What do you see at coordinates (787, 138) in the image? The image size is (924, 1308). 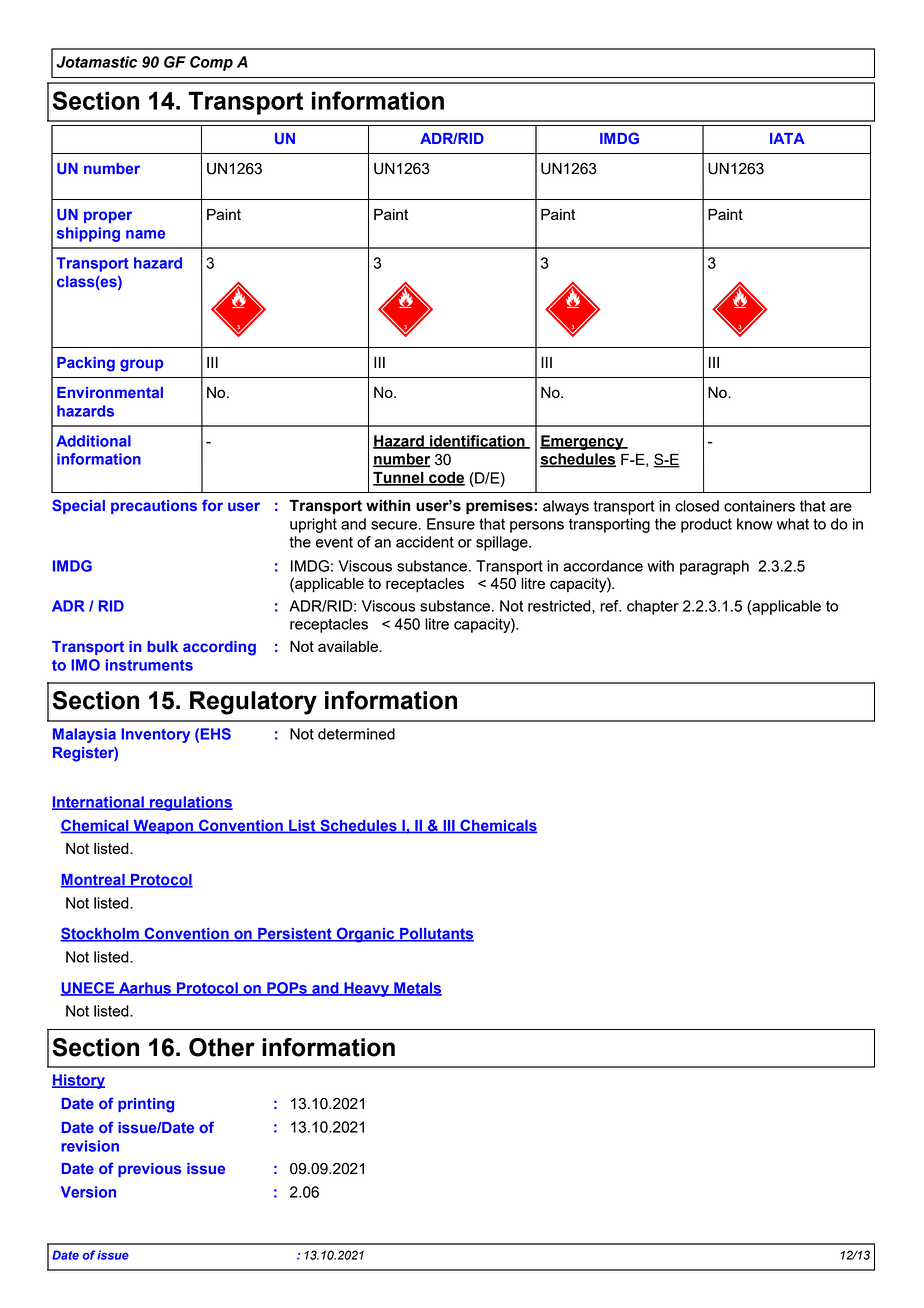 I see `IATA` at bounding box center [787, 138].
